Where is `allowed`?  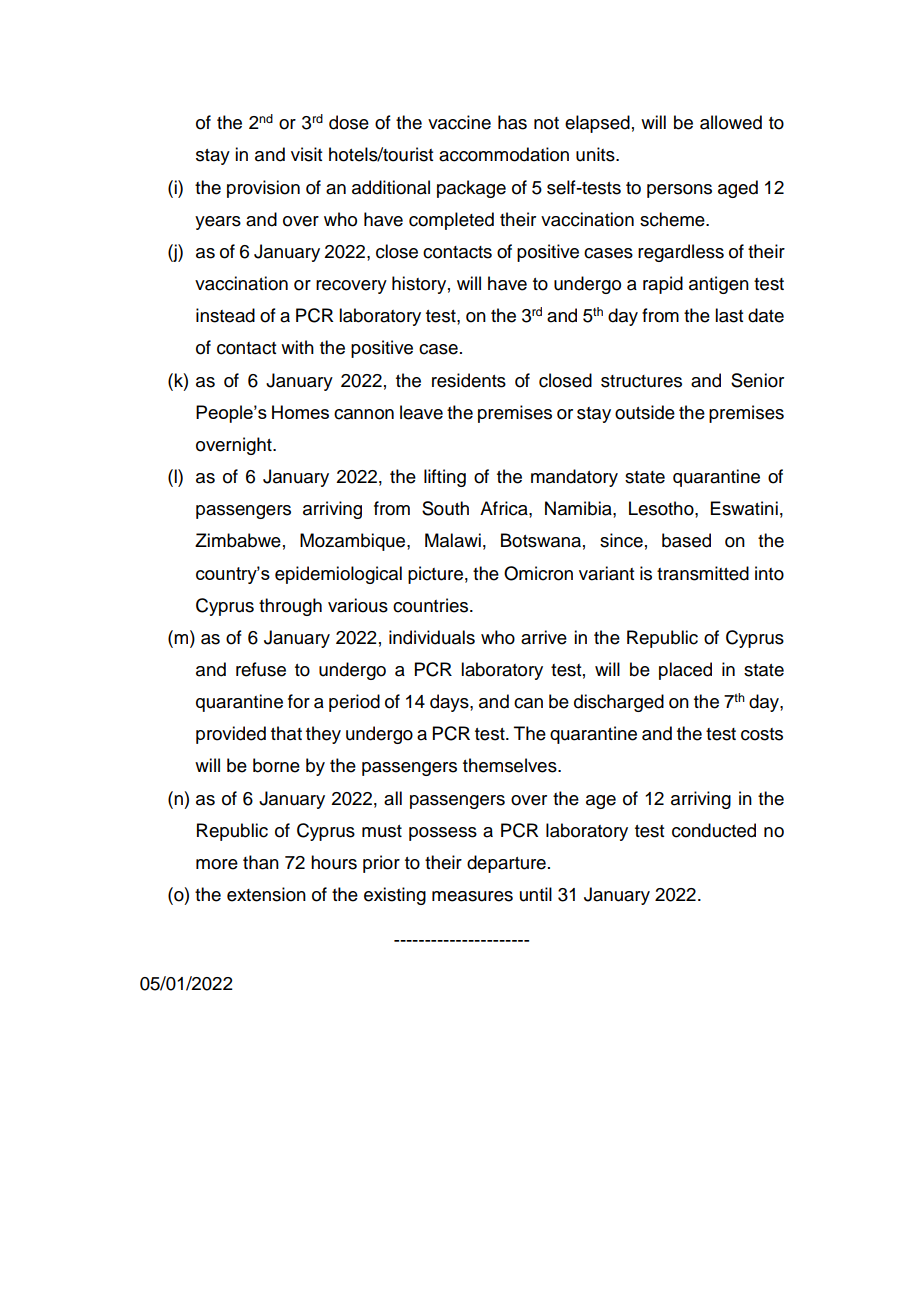 allowed is located at coordinates (731, 122).
